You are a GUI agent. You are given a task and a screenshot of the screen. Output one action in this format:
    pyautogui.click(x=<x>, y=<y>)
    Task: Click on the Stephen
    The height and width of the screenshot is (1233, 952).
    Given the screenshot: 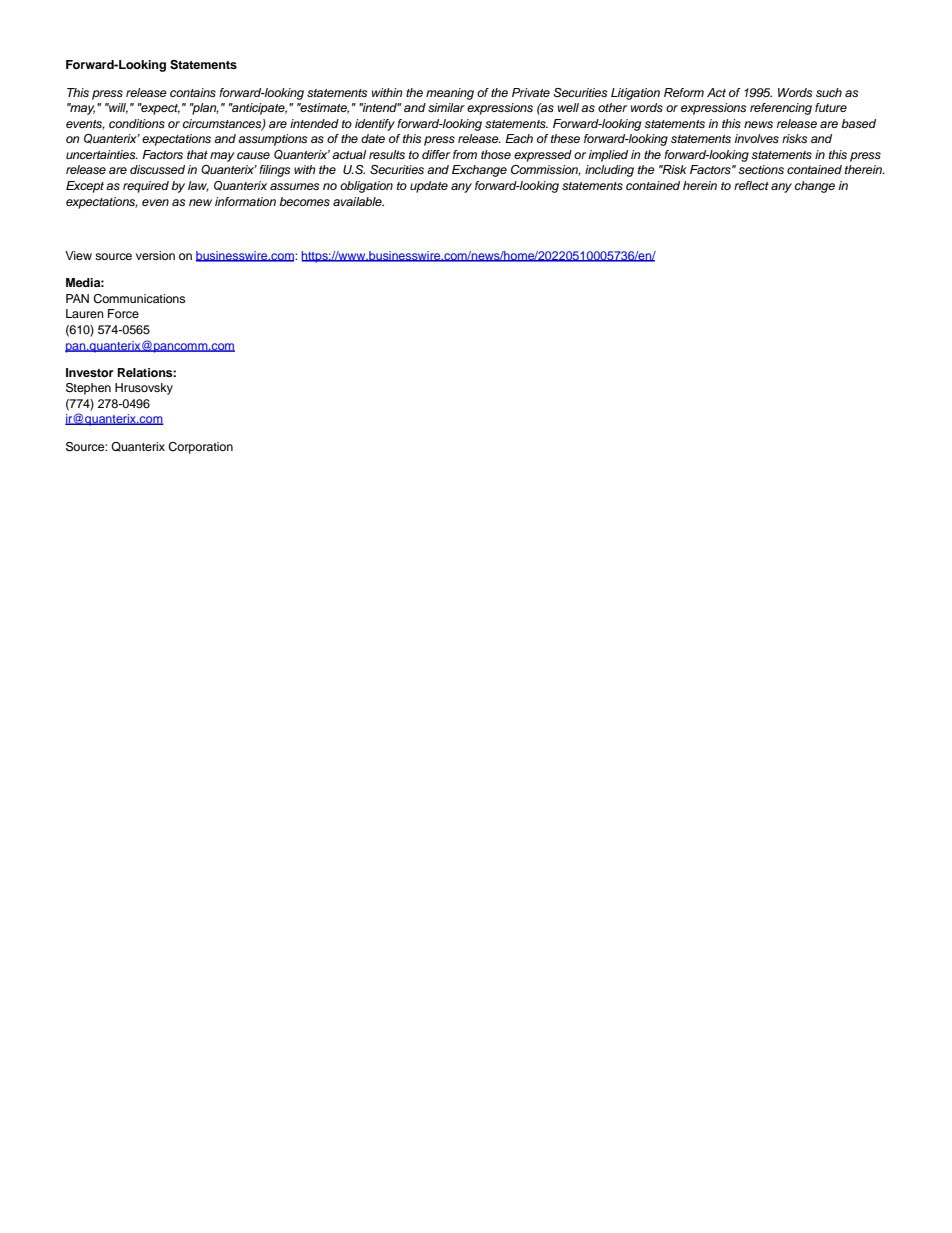 What is the action you would take?
    pyautogui.click(x=88, y=389)
